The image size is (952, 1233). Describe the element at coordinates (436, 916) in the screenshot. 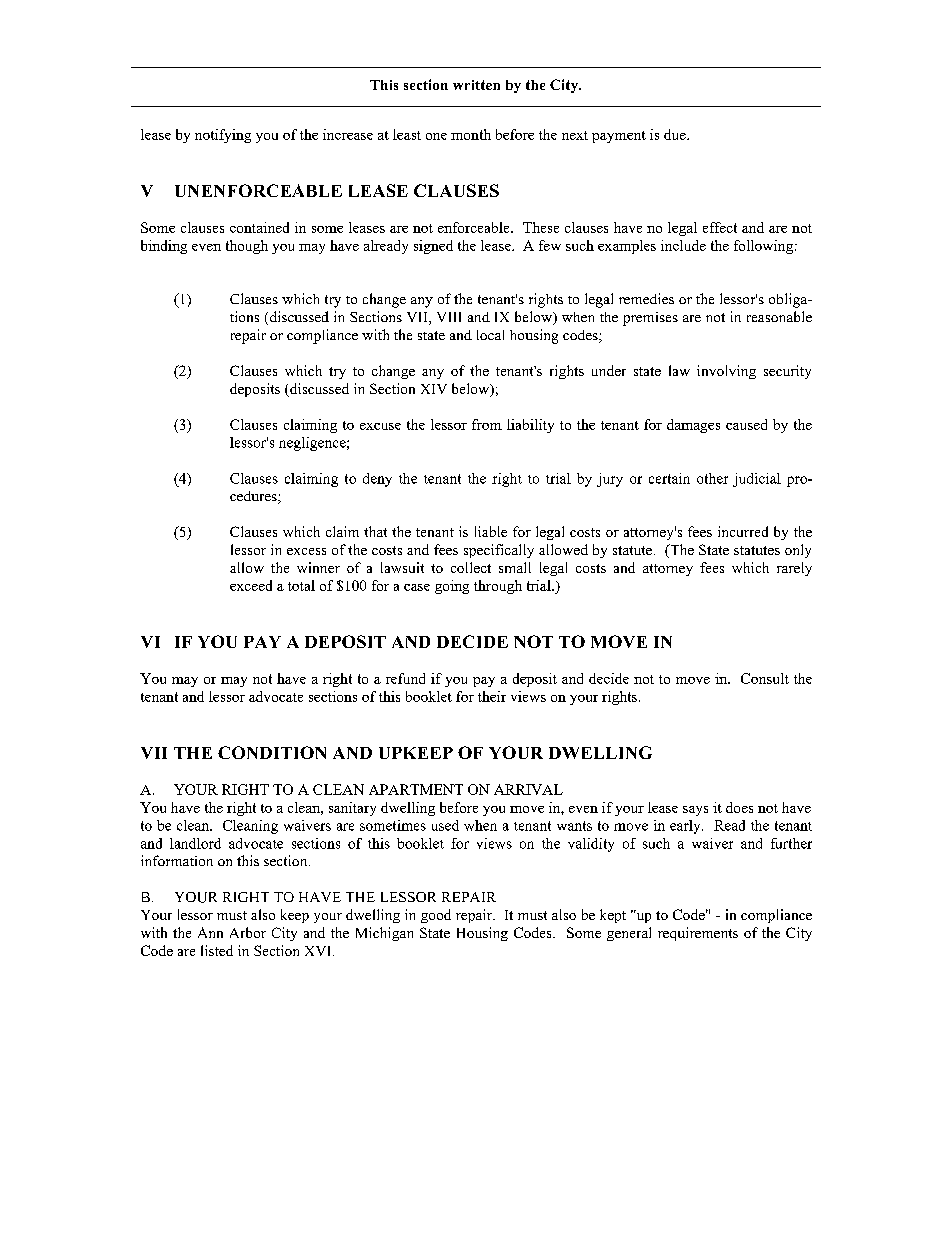

I see `good` at that location.
